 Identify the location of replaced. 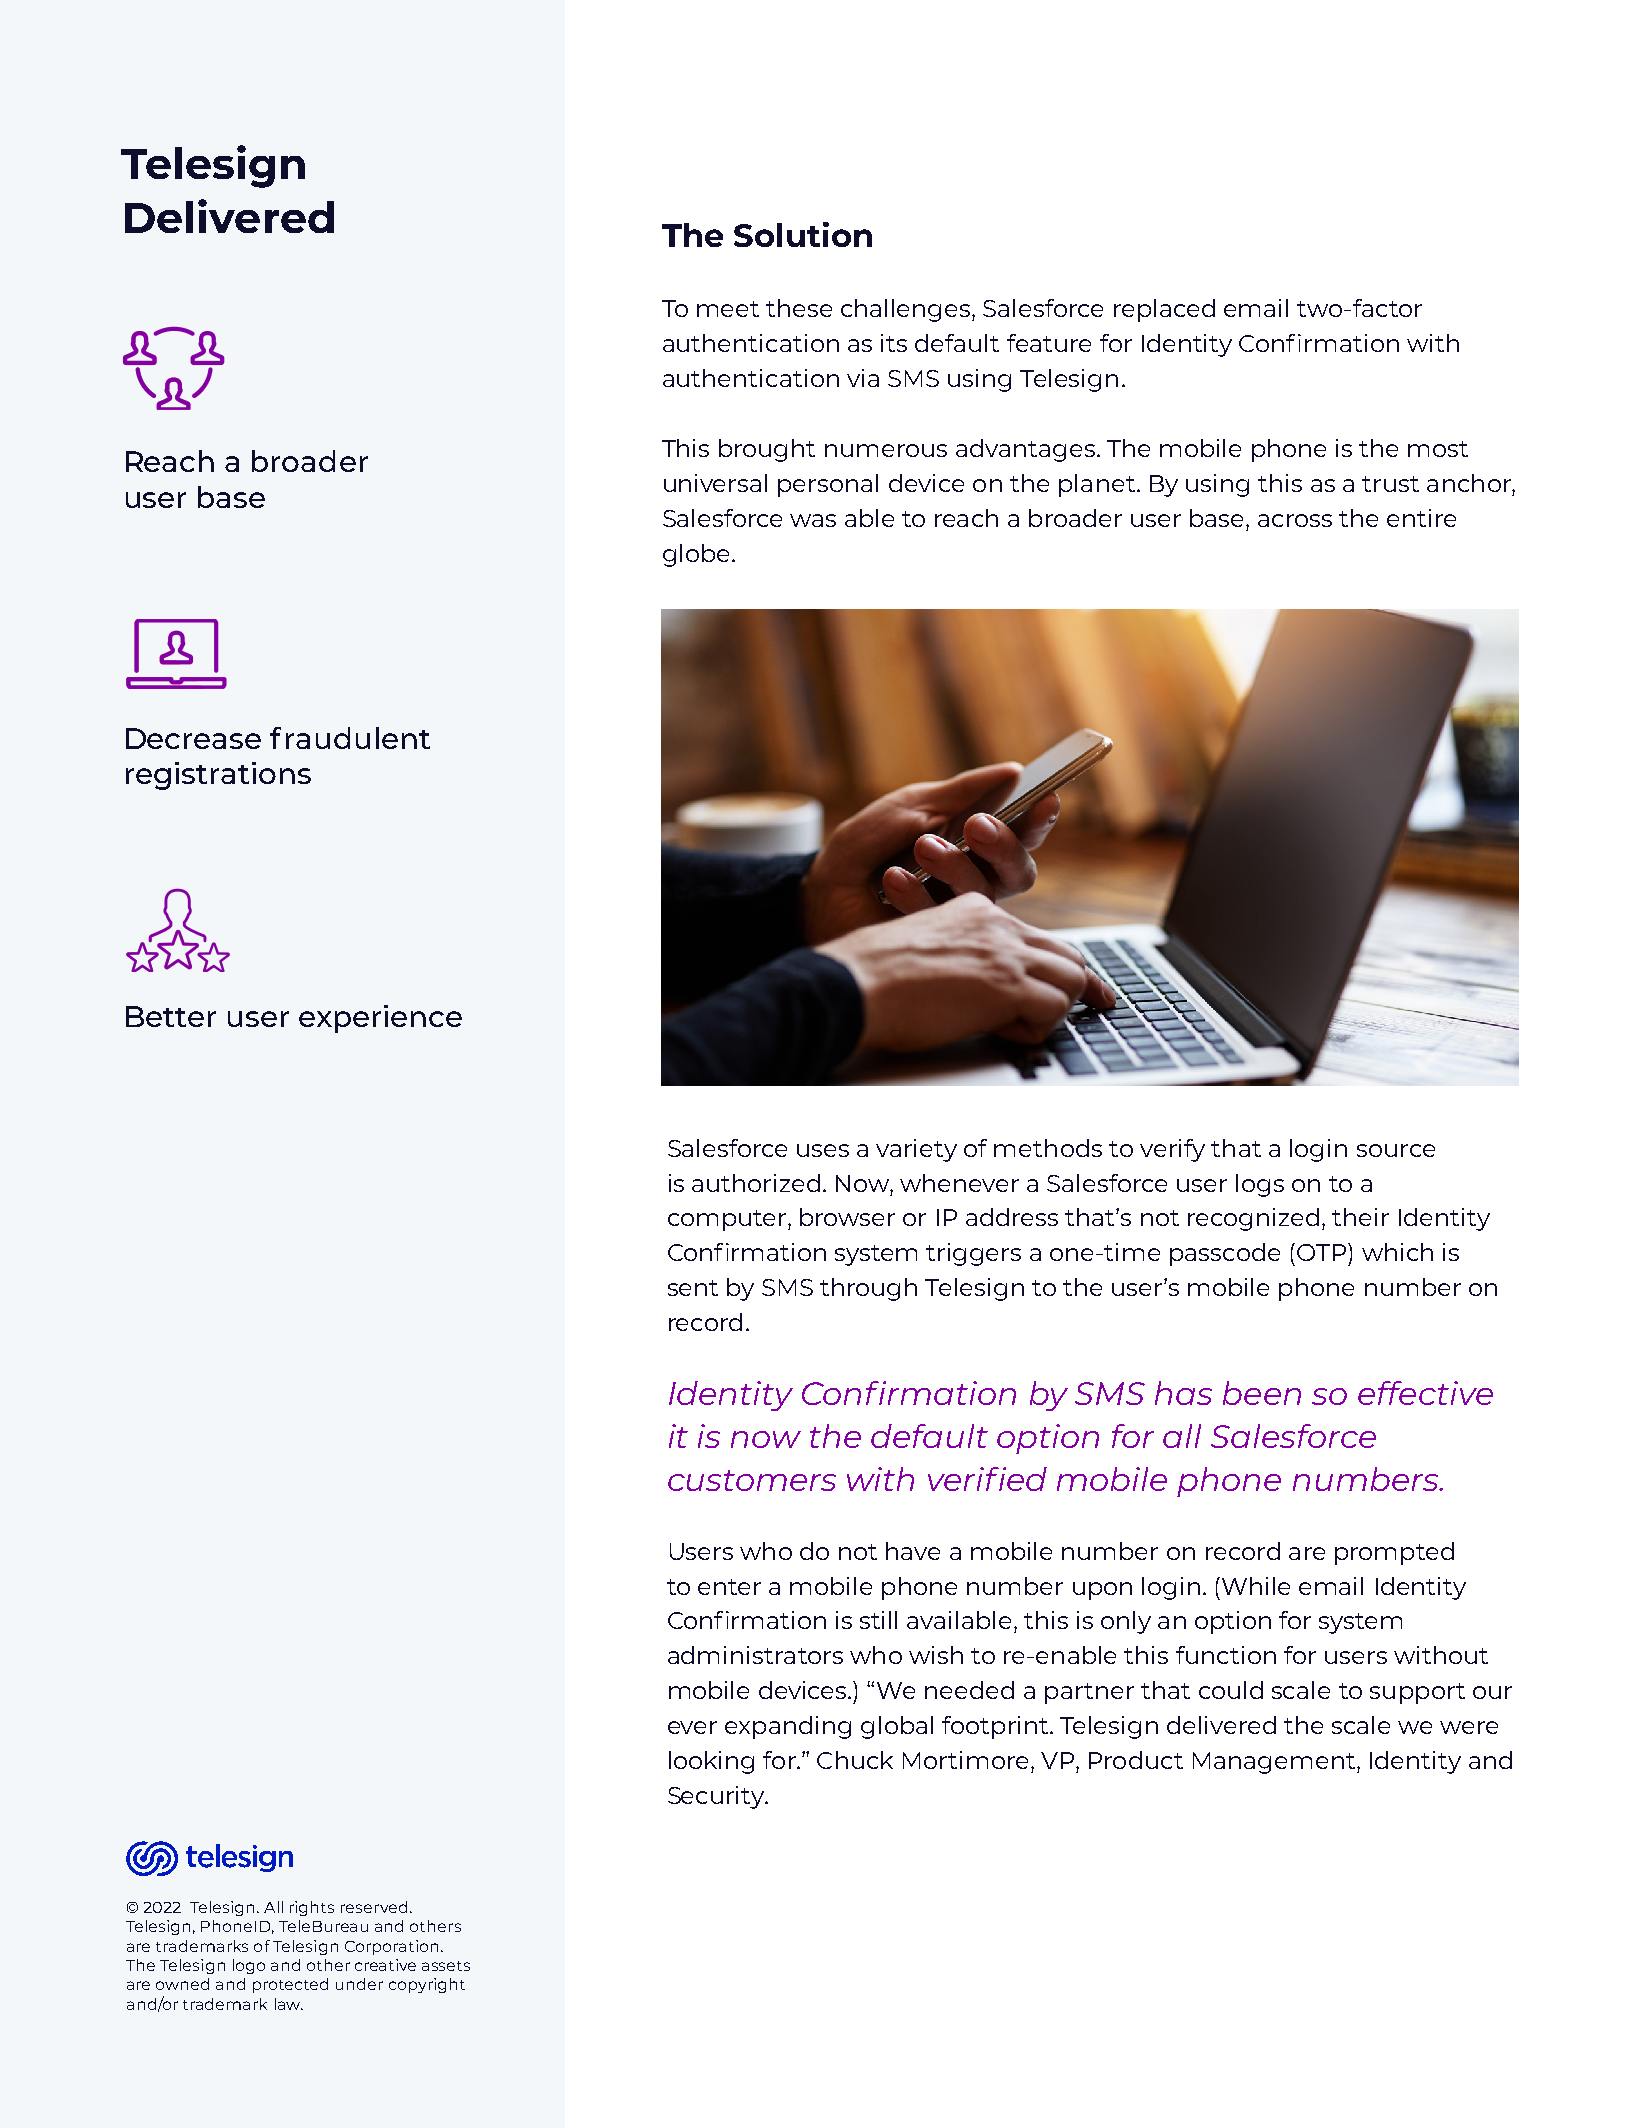
(1164, 310).
